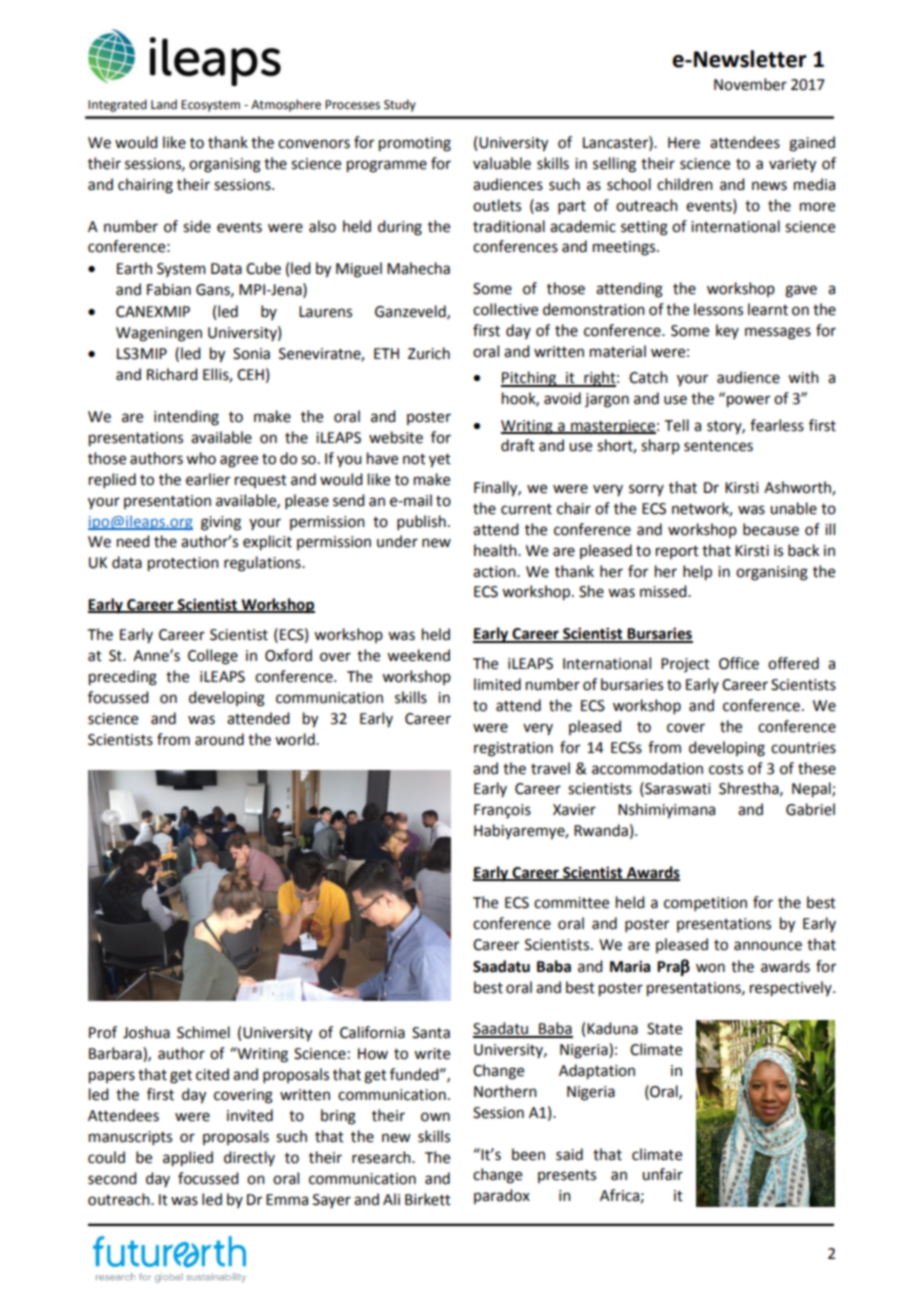  I want to click on Land, so click(164, 104).
